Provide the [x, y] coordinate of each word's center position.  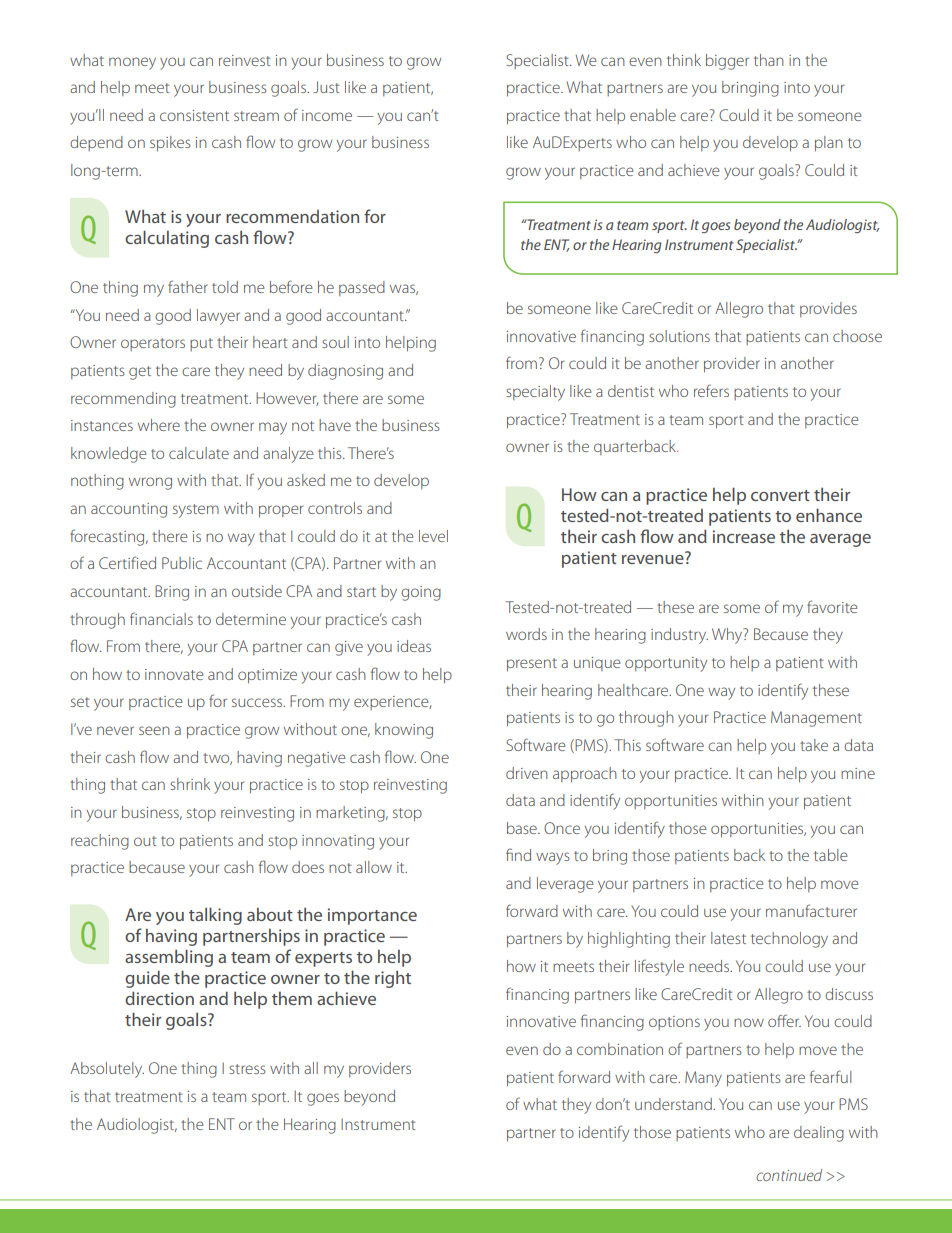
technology [789, 940]
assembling [169, 958]
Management [816, 719]
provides [828, 309]
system [196, 511]
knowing [404, 731]
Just [326, 87]
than [769, 60]
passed [362, 288]
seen [154, 730]
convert [780, 495]
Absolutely [107, 1070]
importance [372, 916]
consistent [194, 115]
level [433, 536]
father [188, 286]
